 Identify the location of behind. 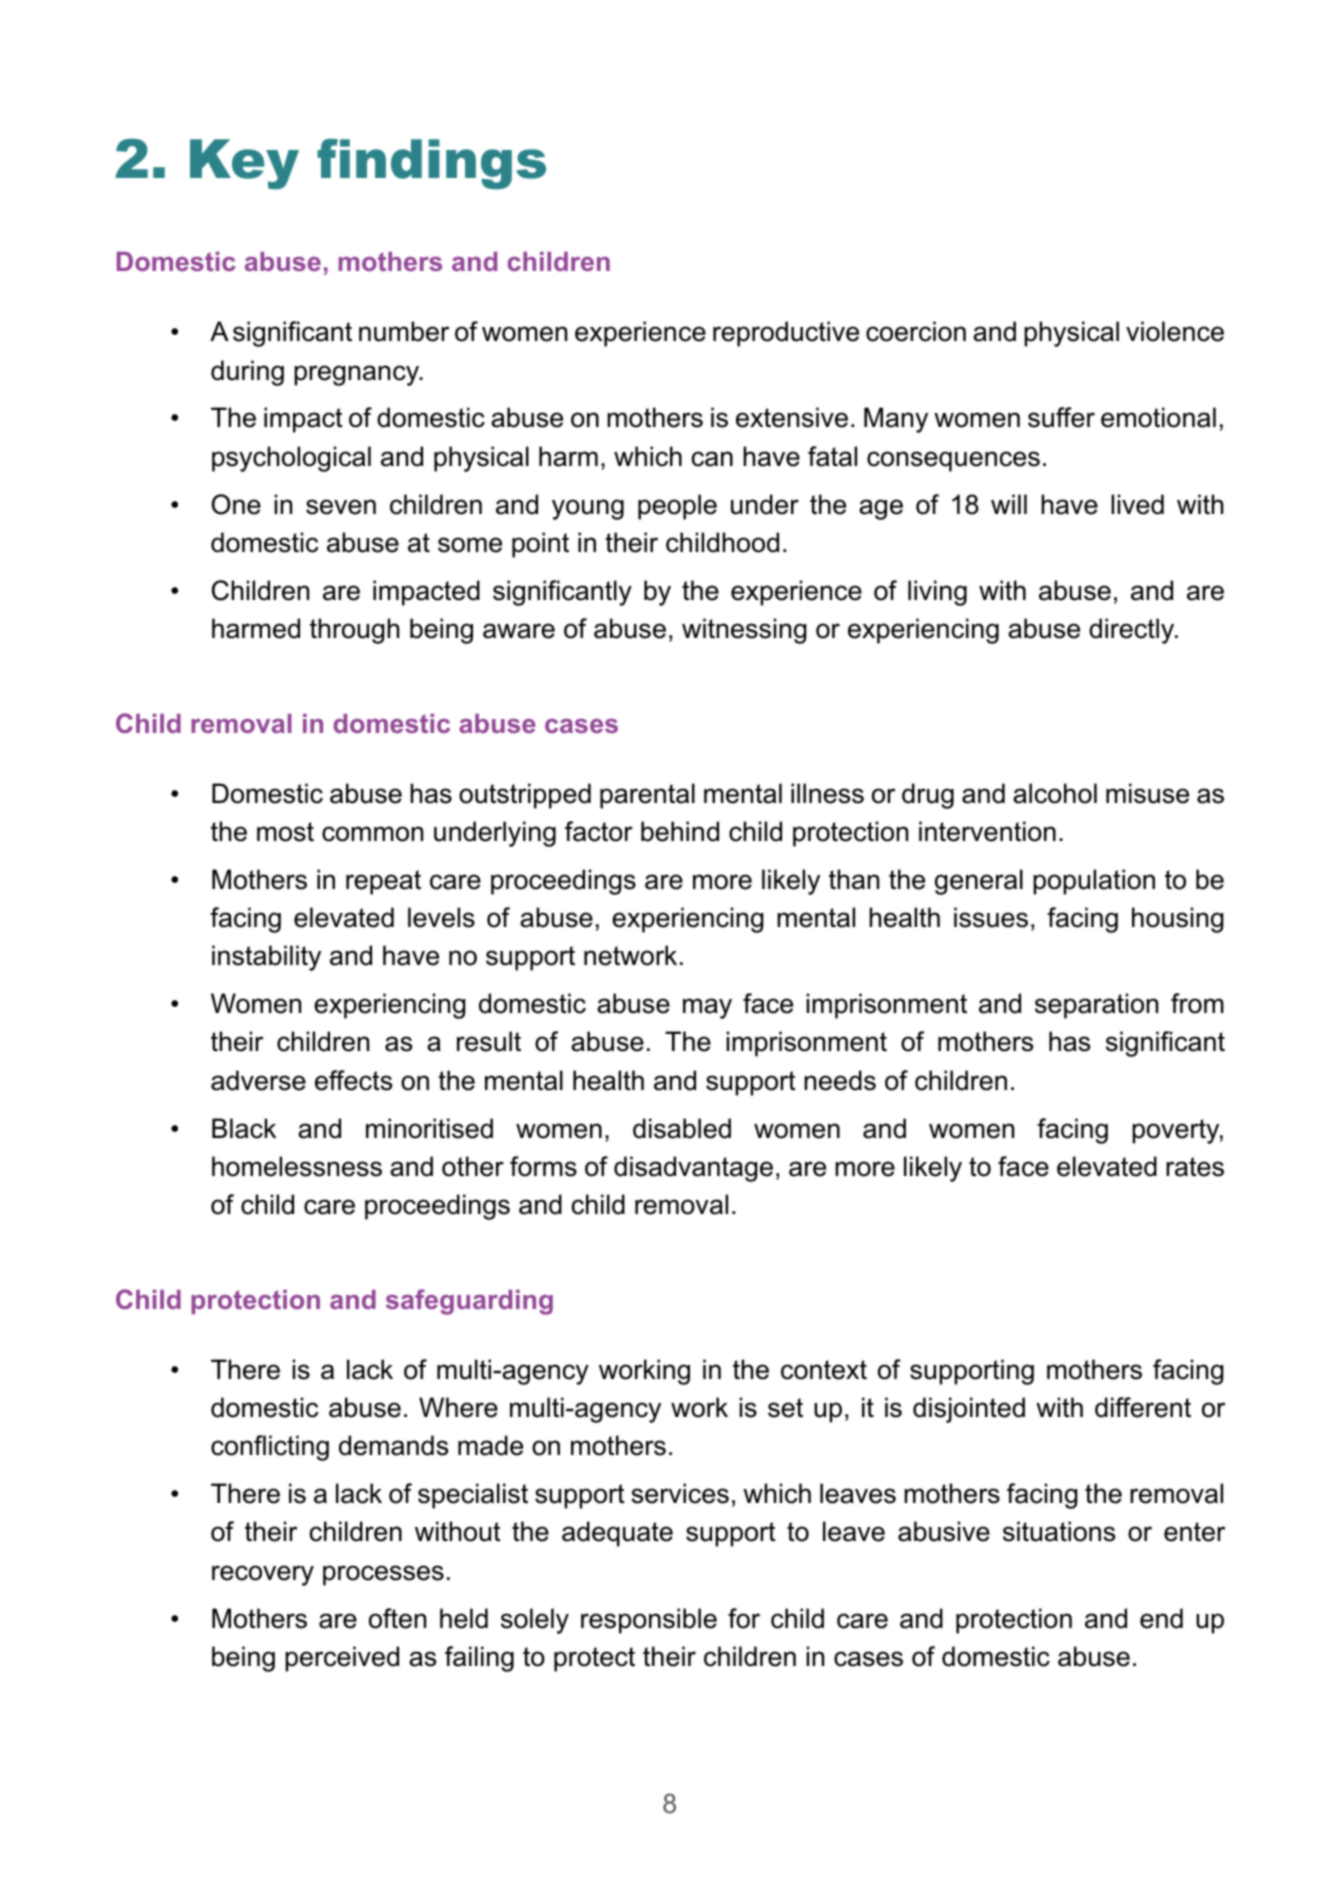
(680, 831).
